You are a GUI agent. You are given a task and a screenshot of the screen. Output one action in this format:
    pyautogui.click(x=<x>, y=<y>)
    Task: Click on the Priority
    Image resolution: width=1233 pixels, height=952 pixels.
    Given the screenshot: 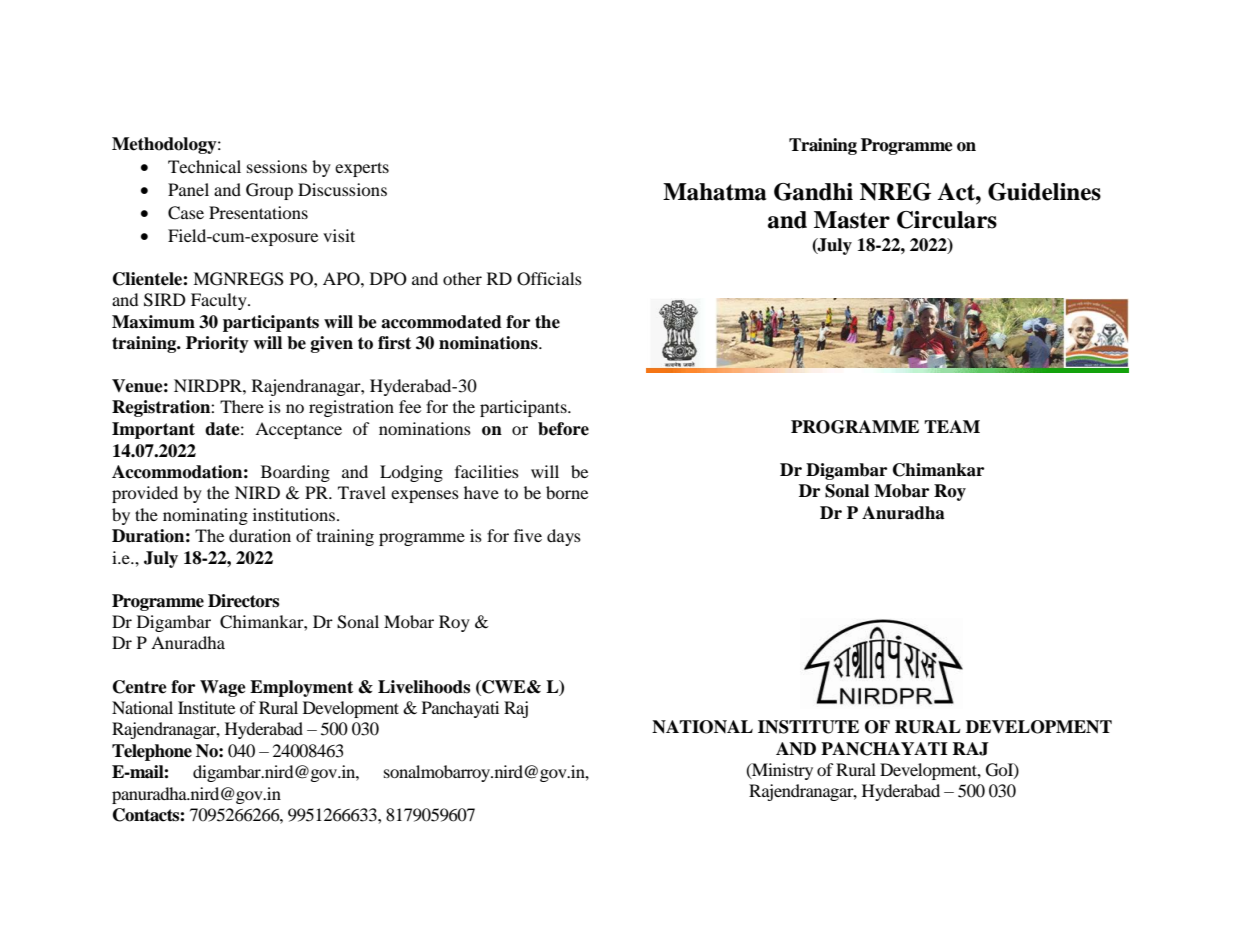 What is the action you would take?
    pyautogui.click(x=217, y=344)
